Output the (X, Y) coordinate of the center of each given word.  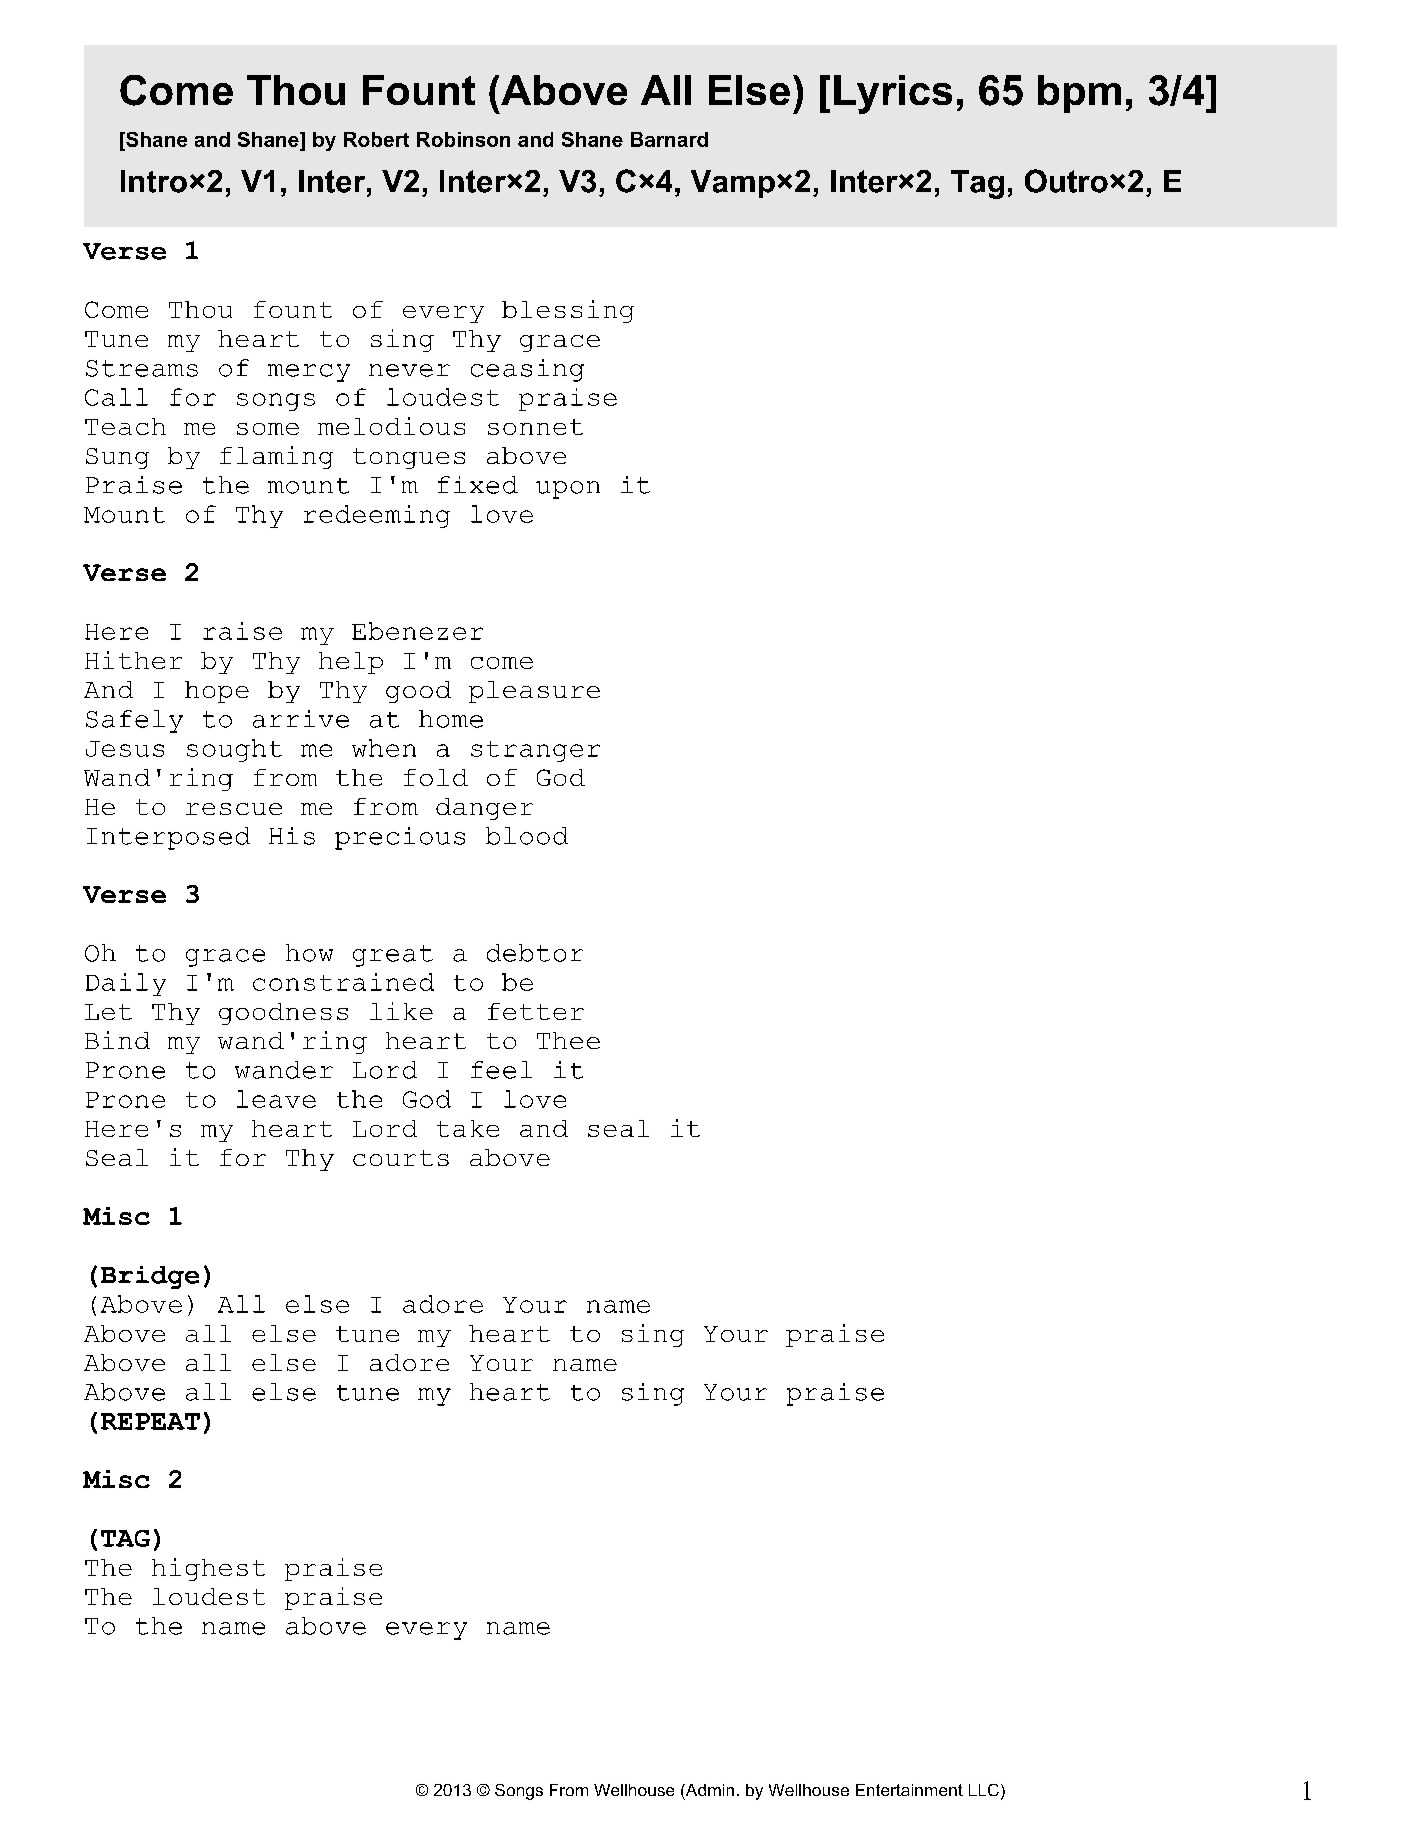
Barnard (669, 139)
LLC (984, 1790)
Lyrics (893, 94)
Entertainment (909, 1790)
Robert (376, 139)
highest (208, 1569)
